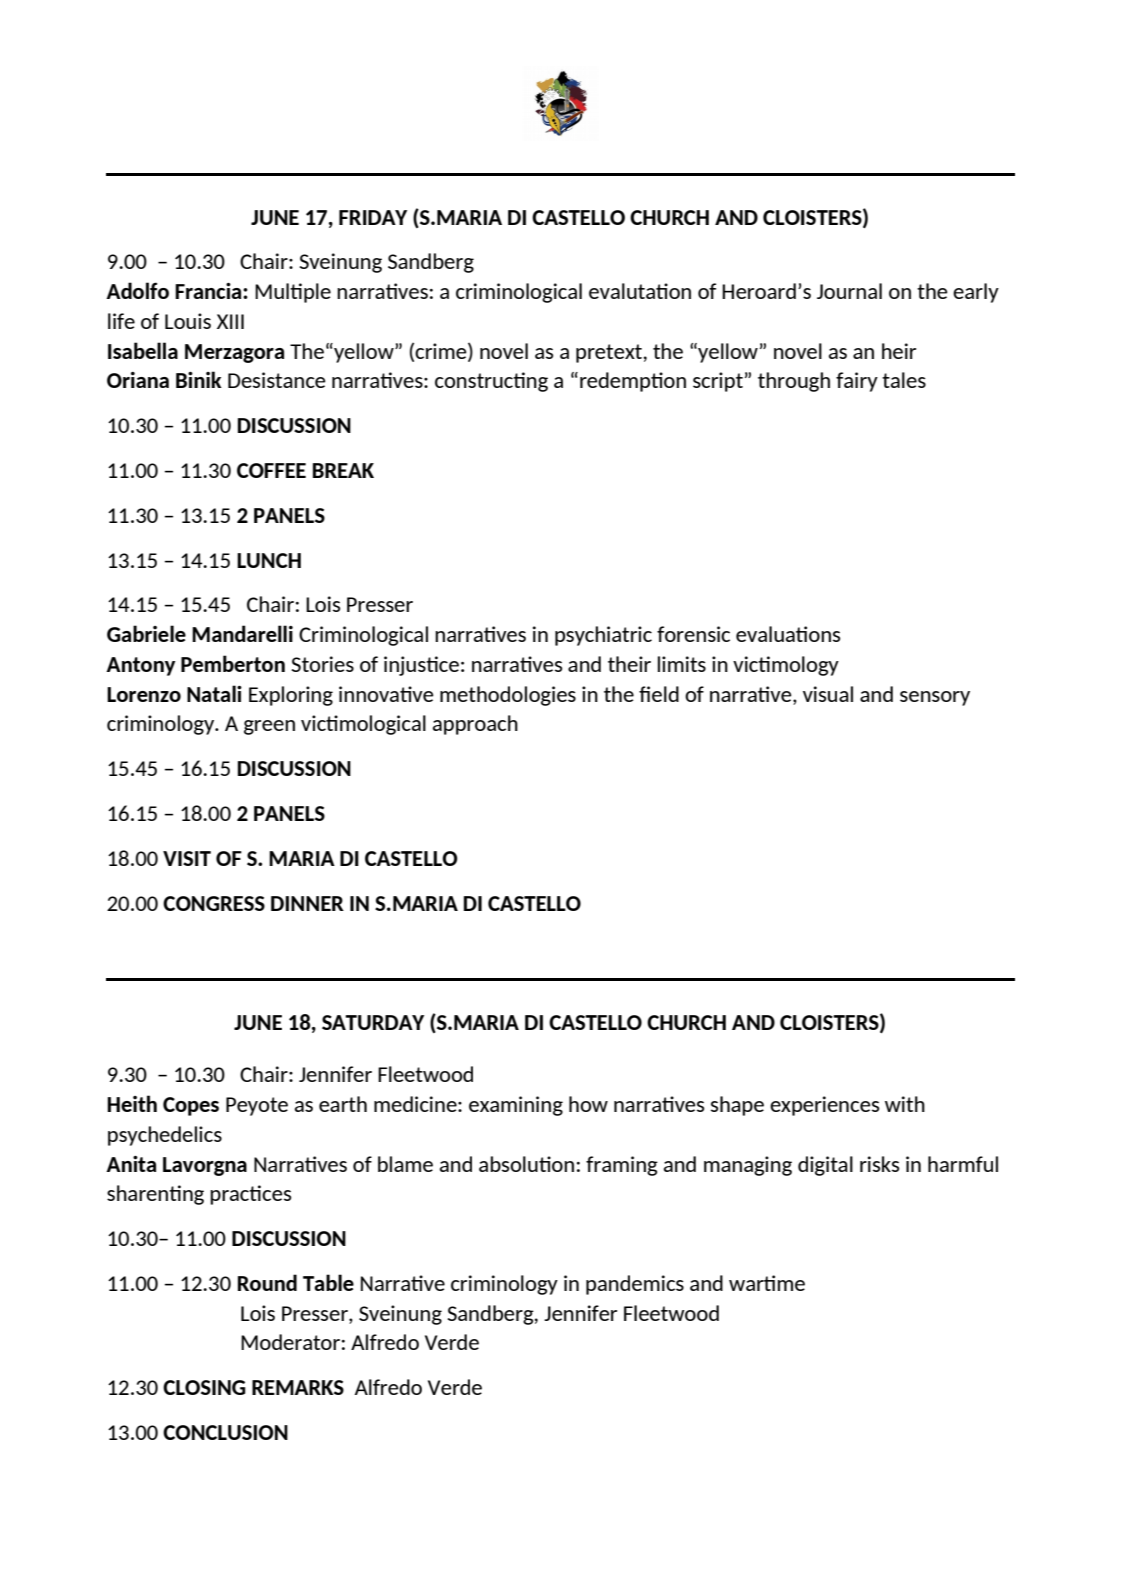 The height and width of the document is (1585, 1121). I want to click on psychiatric, so click(603, 636).
